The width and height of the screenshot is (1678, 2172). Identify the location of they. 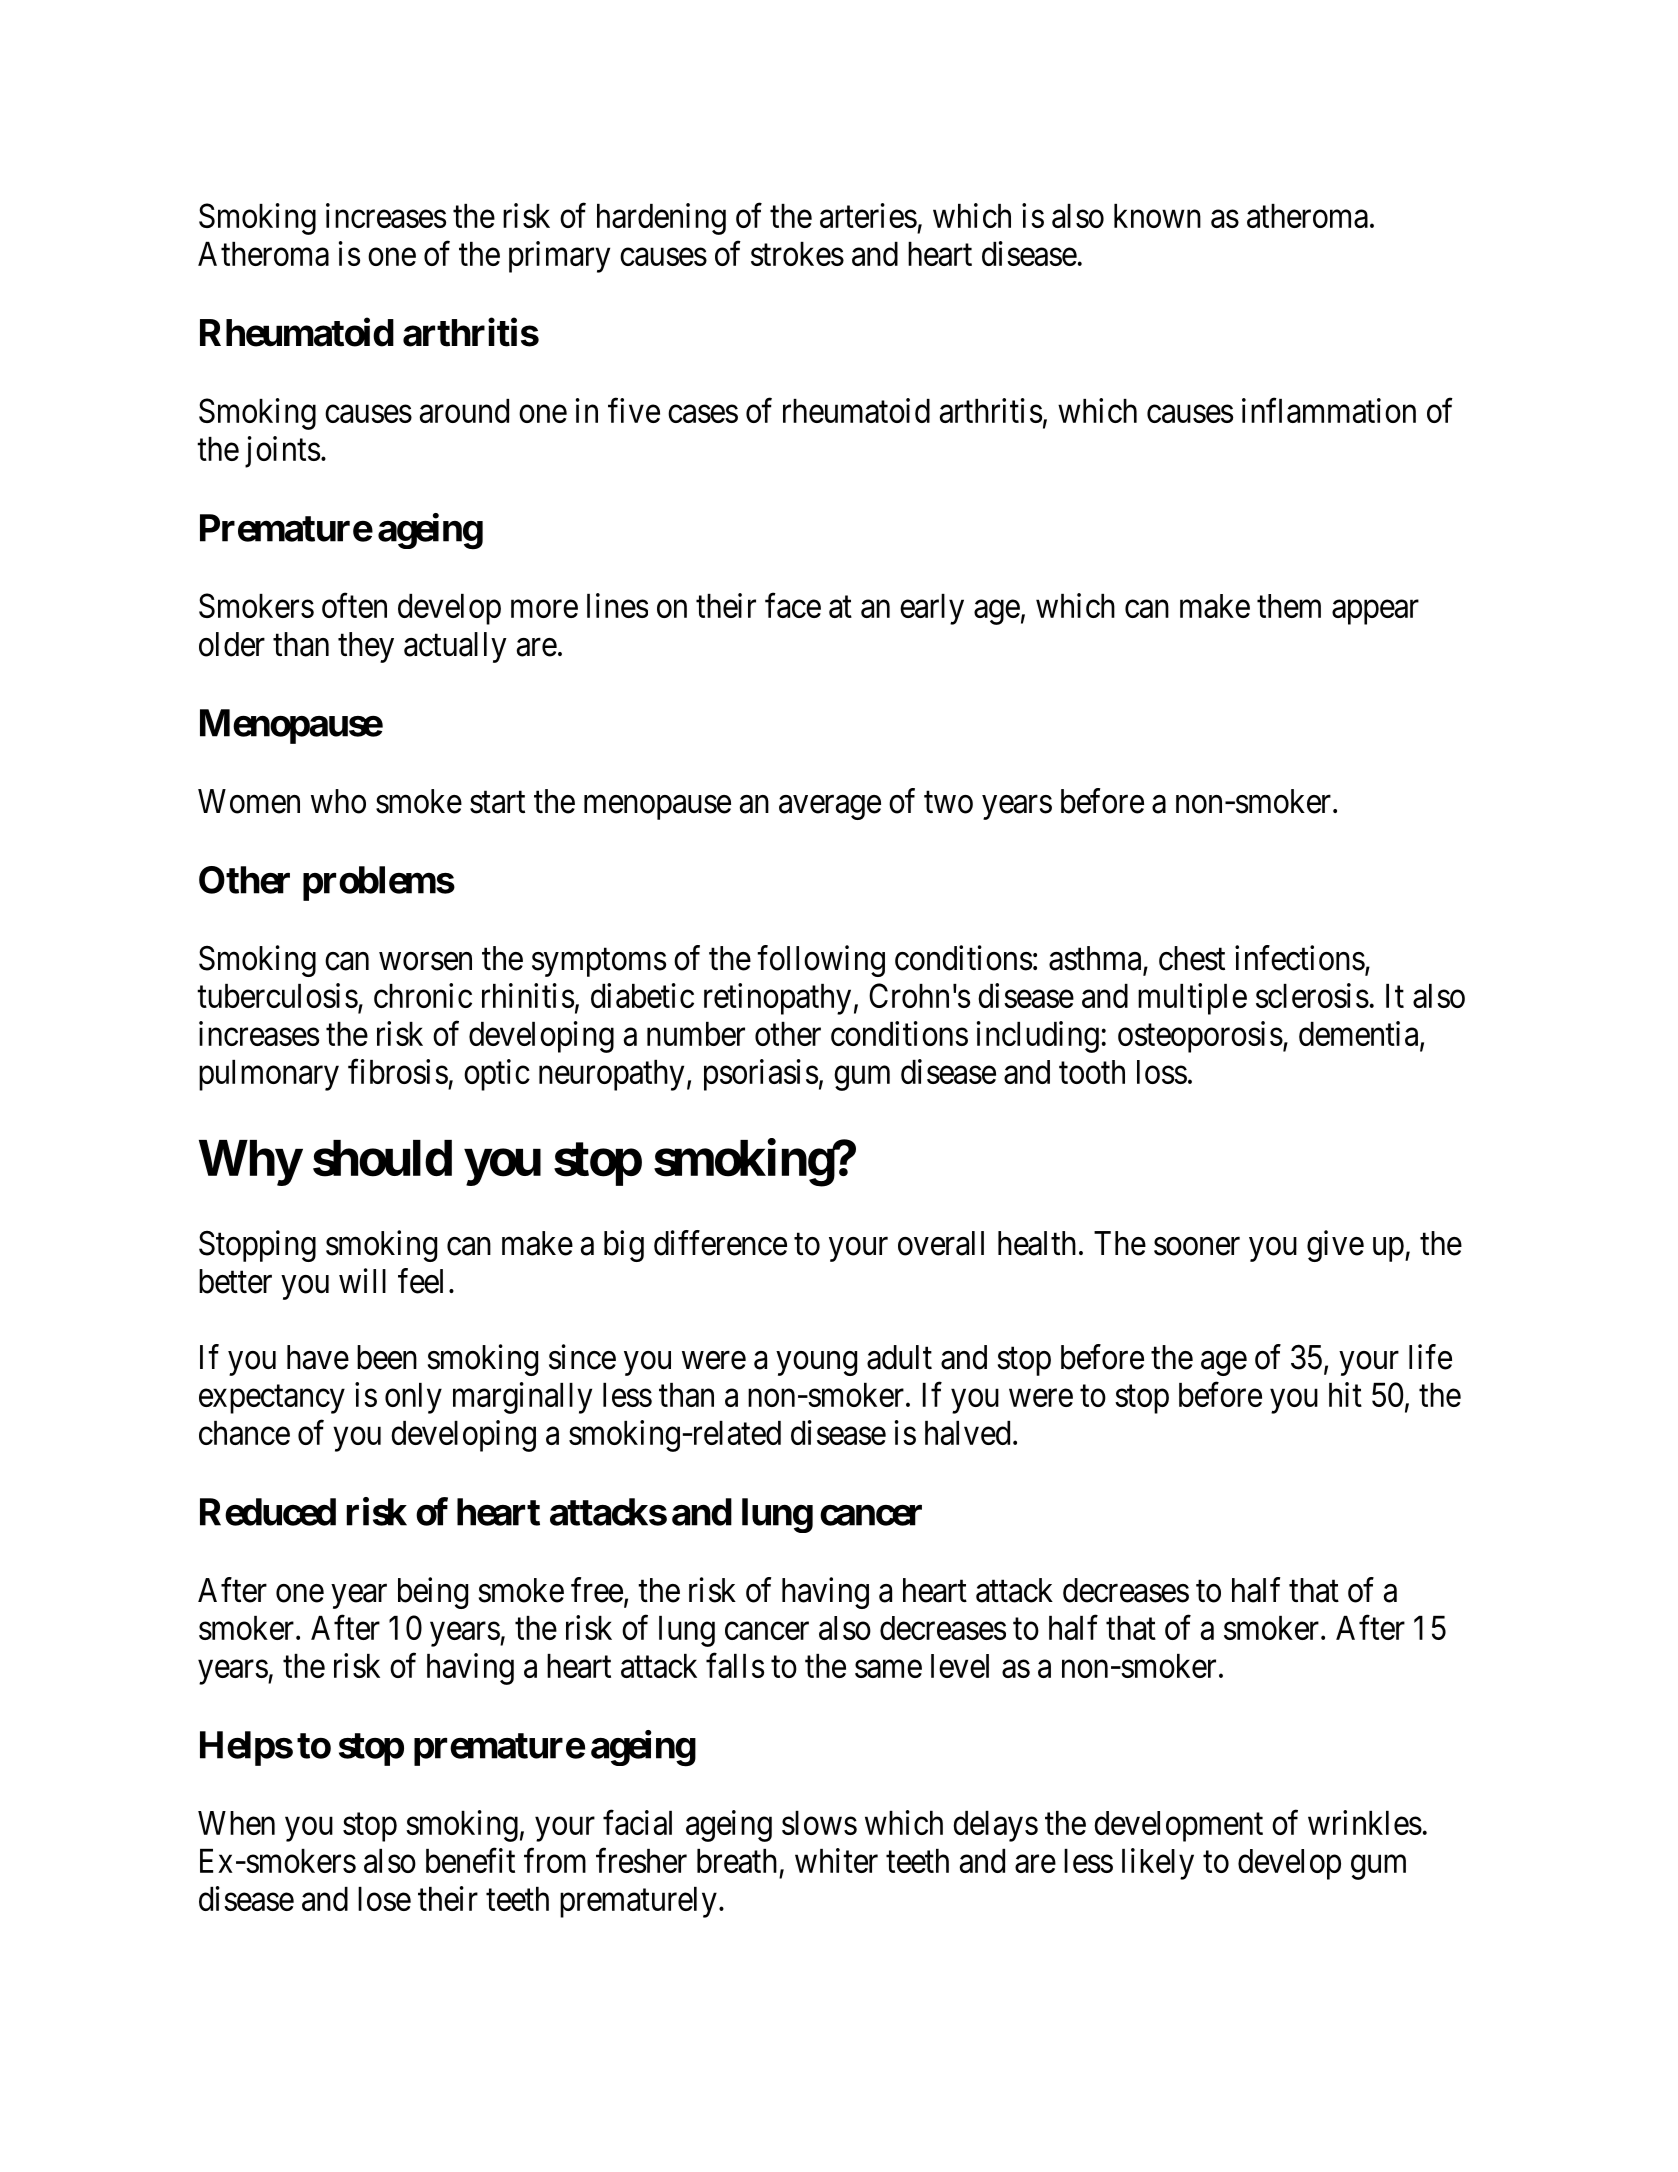
(366, 647).
